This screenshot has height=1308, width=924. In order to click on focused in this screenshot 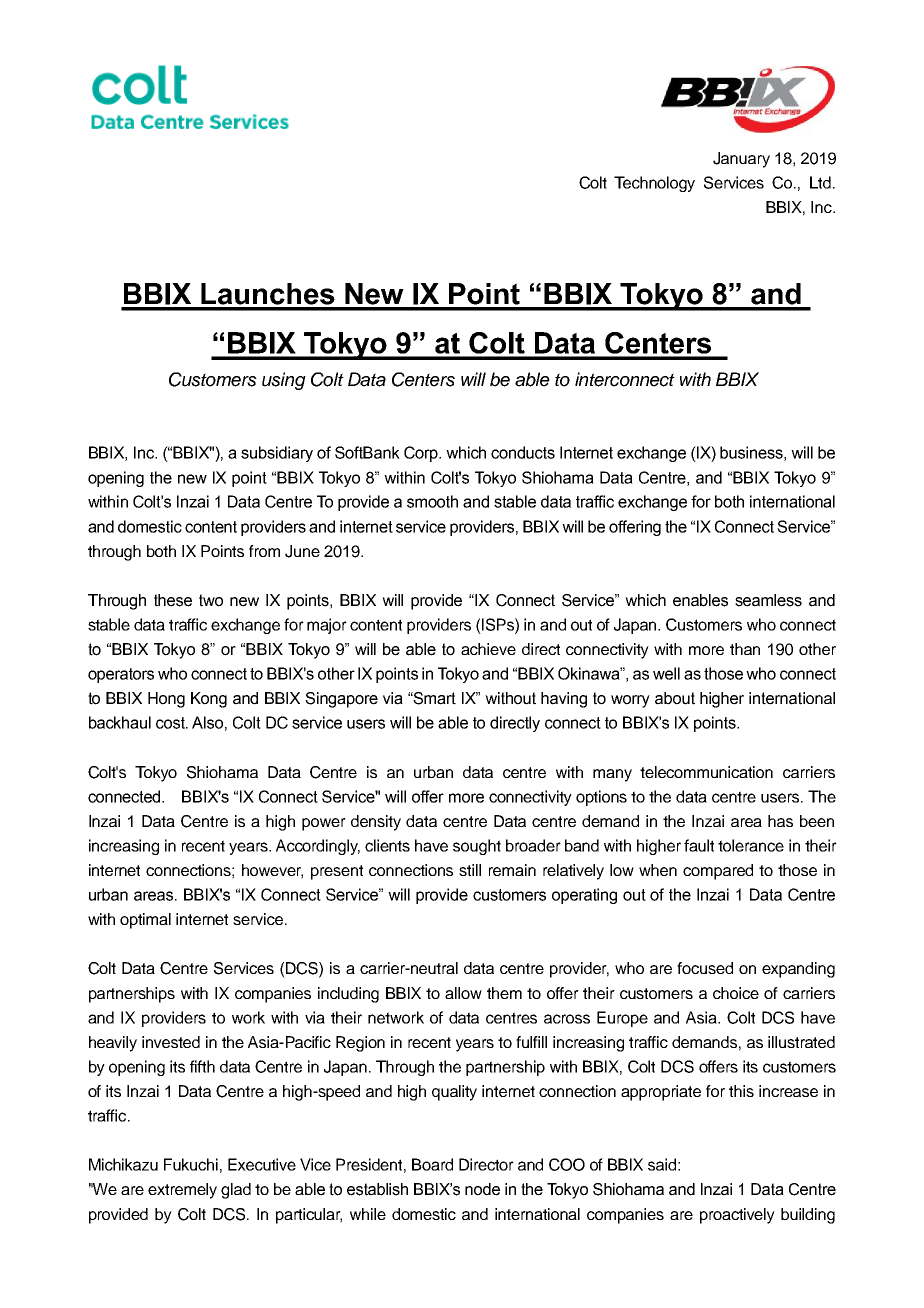, I will do `click(705, 968)`.
